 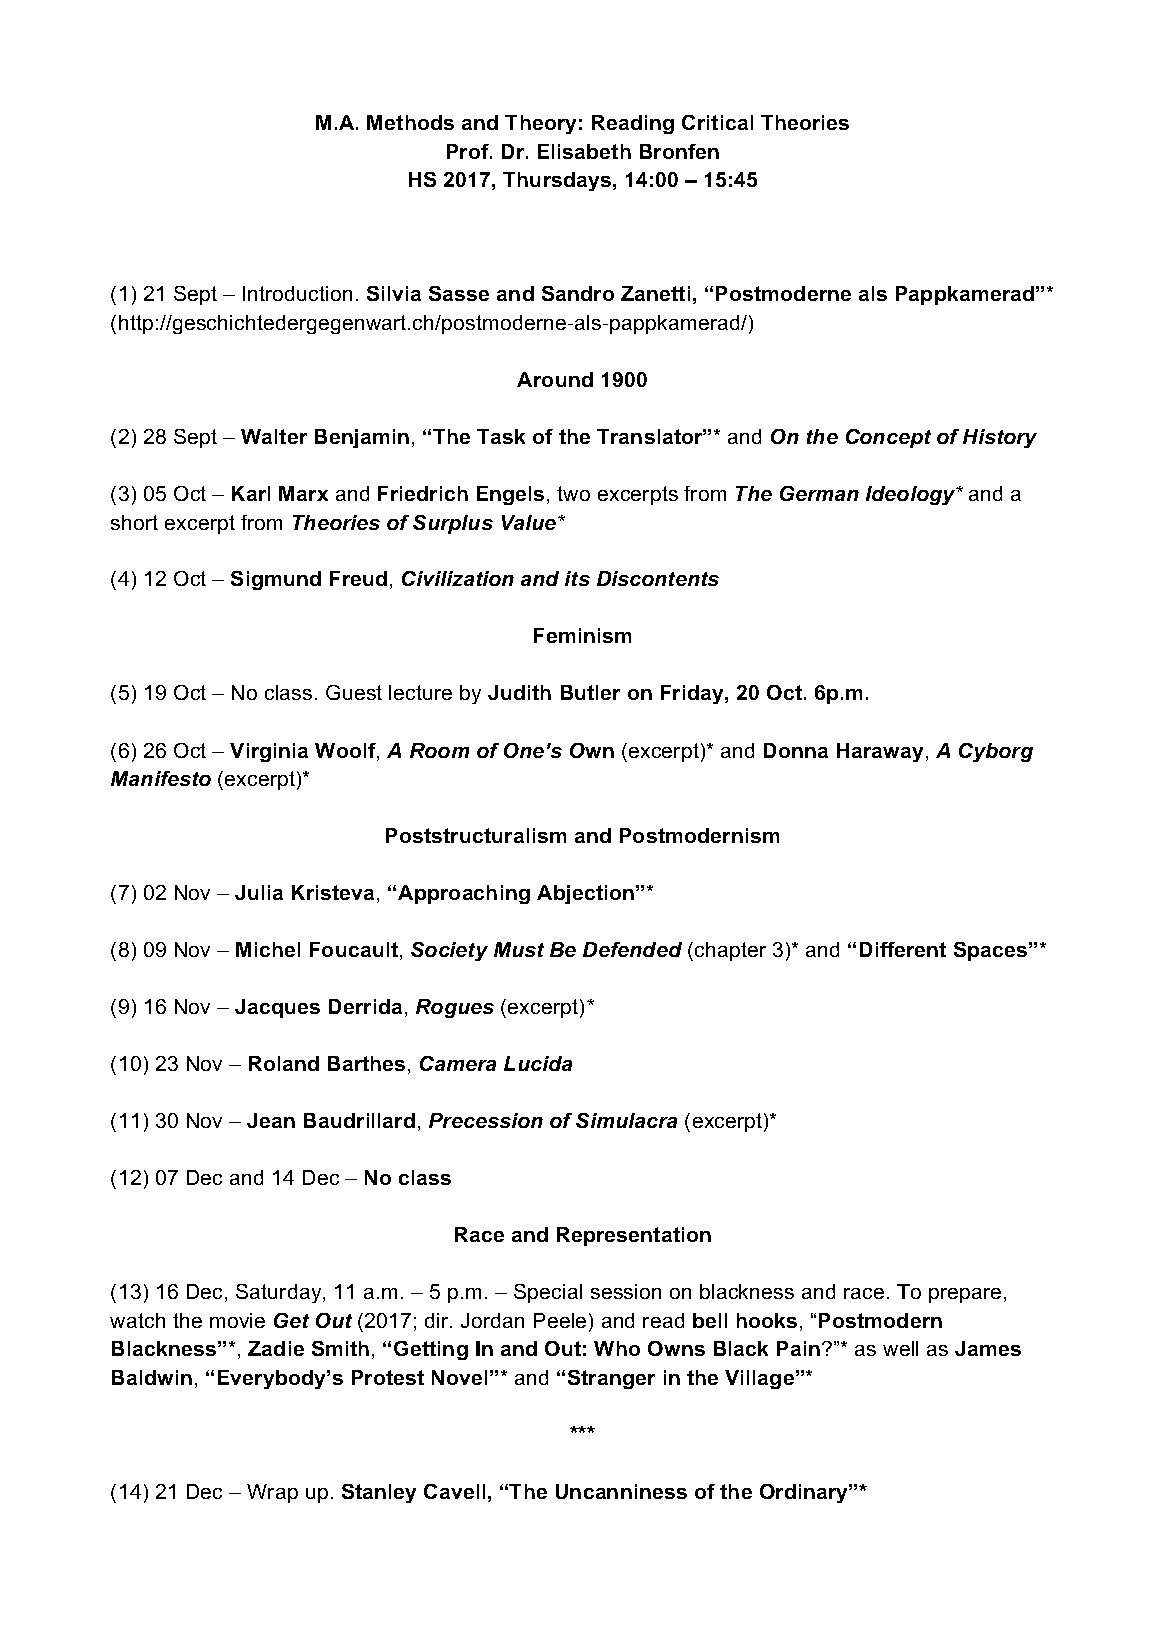 What do you see at coordinates (297, 293) in the image?
I see `Introduction` at bounding box center [297, 293].
